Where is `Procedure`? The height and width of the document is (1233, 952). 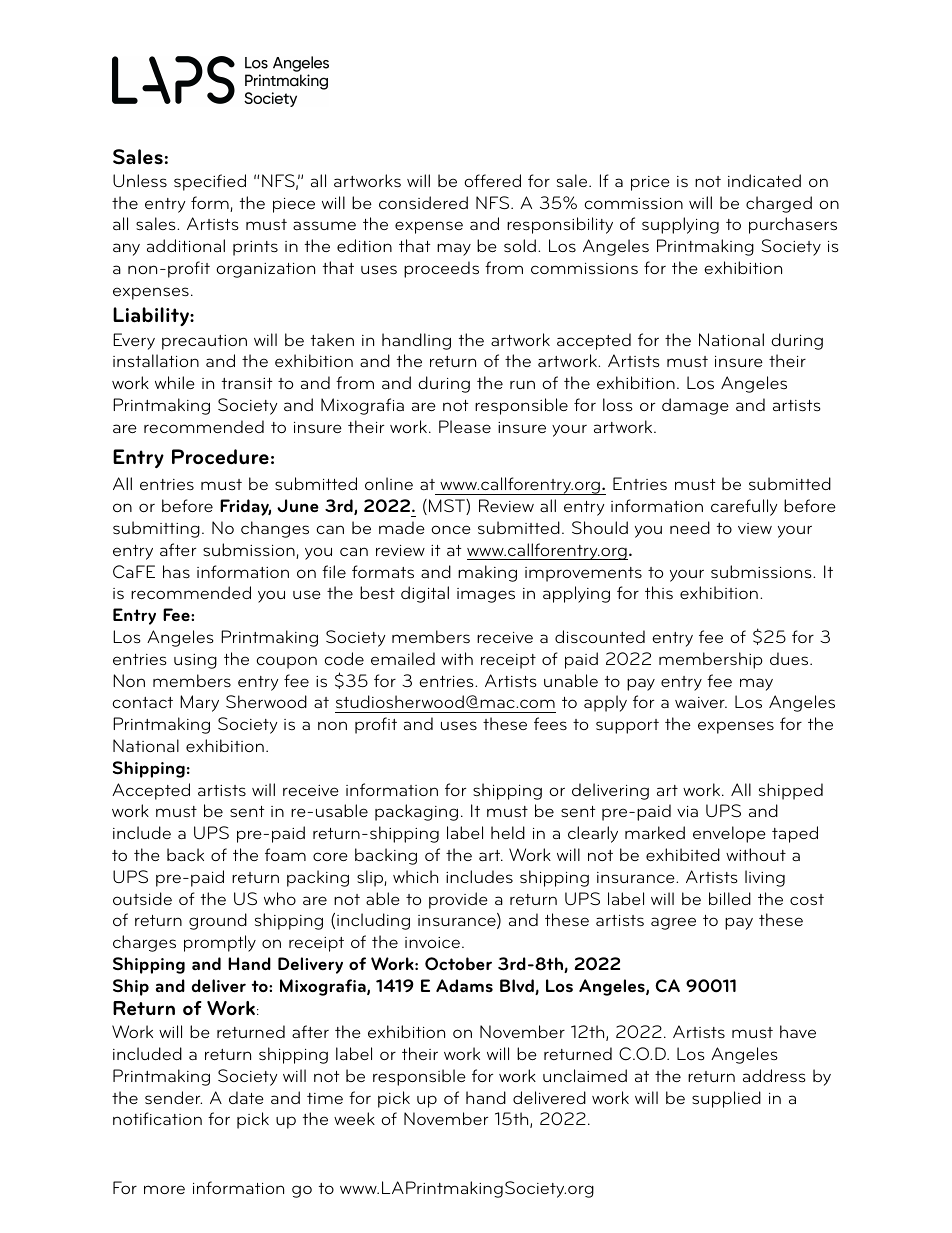
Procedure is located at coordinates (220, 457).
